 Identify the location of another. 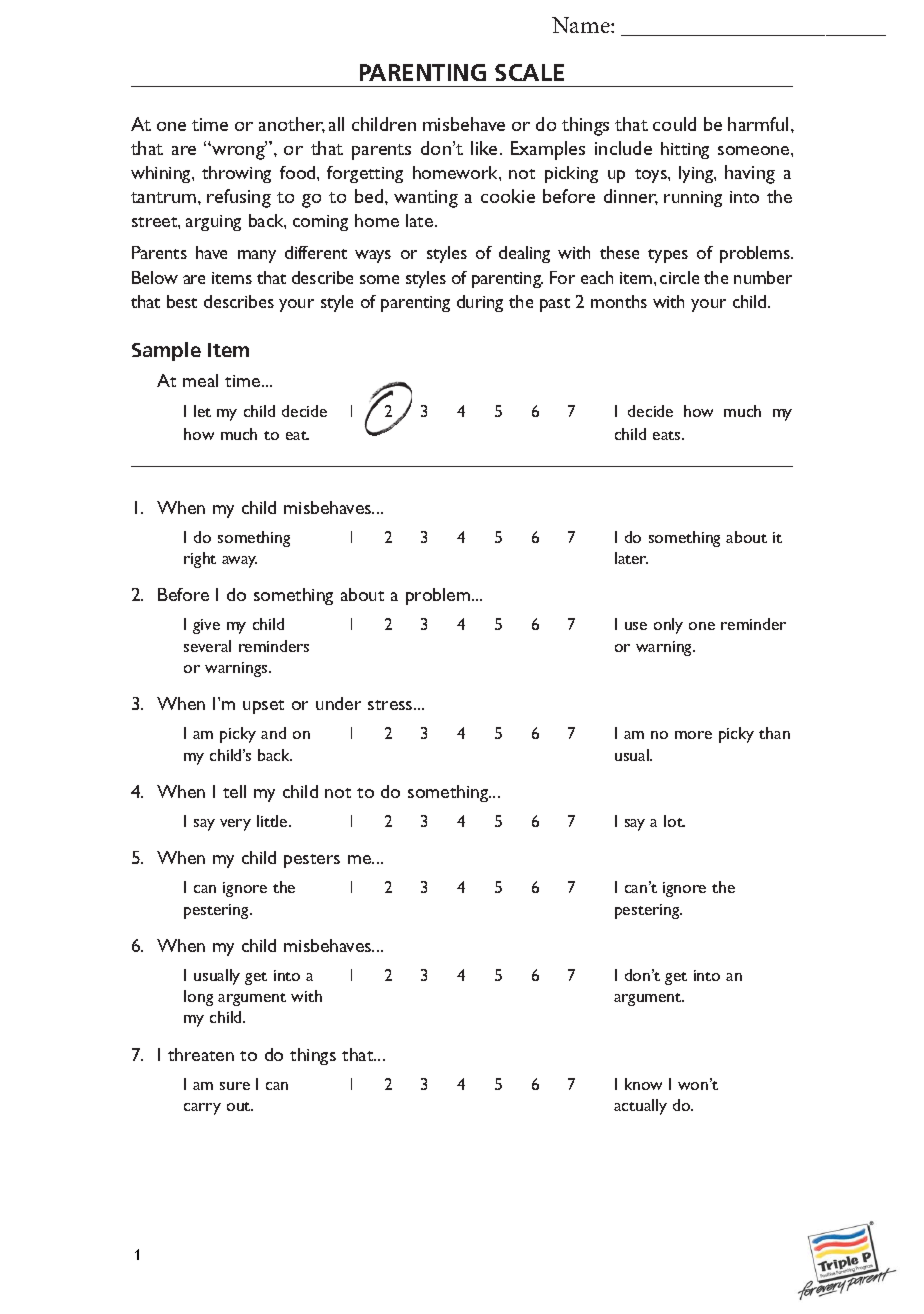
(292, 125).
